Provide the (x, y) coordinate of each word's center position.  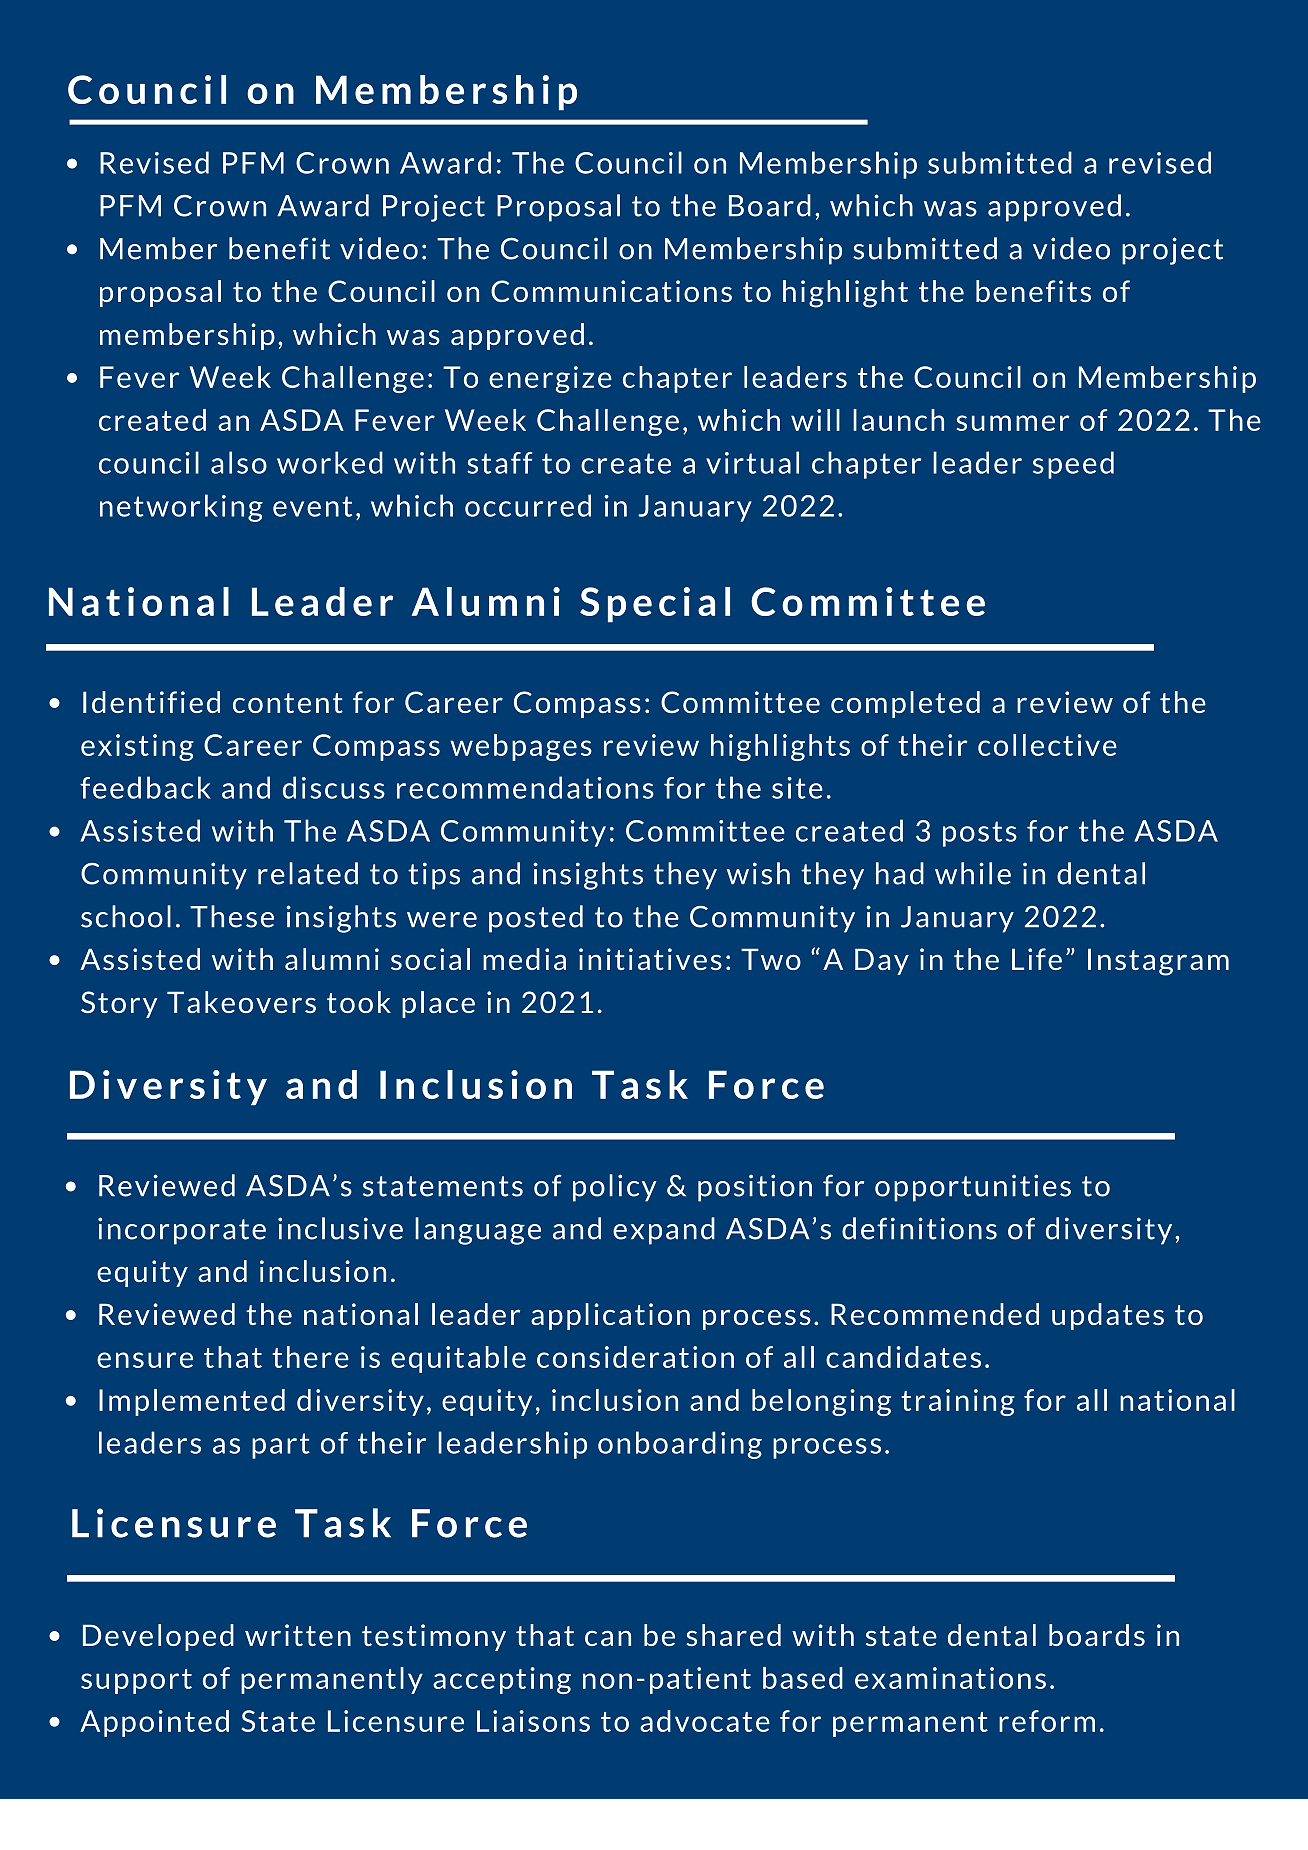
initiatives (650, 959)
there (310, 1357)
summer (1013, 423)
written (298, 1635)
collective (1047, 745)
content (288, 703)
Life (1037, 959)
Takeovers (241, 1002)
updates (1108, 1316)
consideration (635, 1357)
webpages (521, 747)
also (239, 462)
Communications (611, 291)
